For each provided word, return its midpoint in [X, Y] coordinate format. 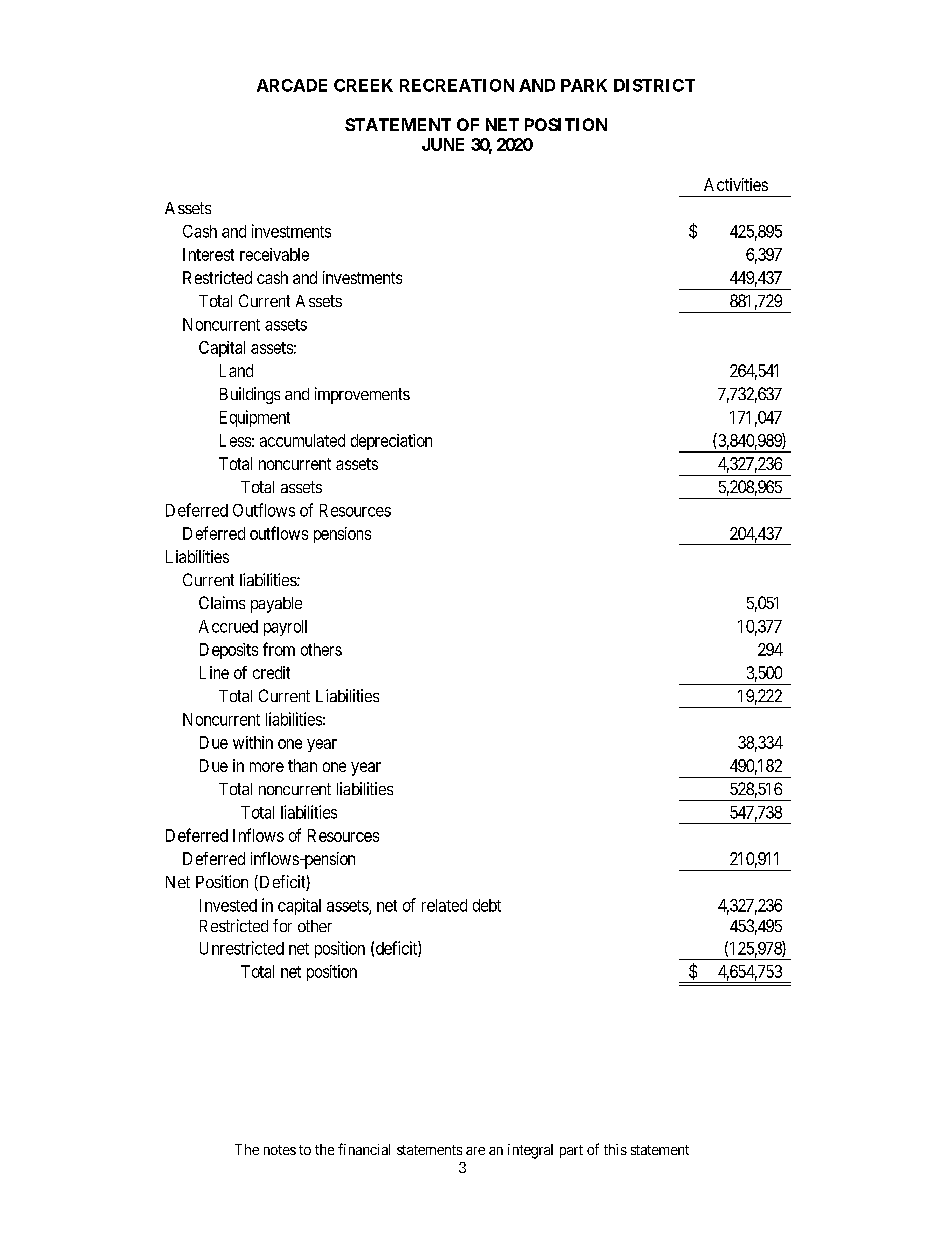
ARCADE [292, 85]
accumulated [302, 440]
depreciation [391, 442]
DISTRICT [654, 85]
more [267, 767]
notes [280, 1150]
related [444, 905]
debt [487, 905]
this [615, 1149]
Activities [736, 184]
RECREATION [457, 85]
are [475, 1151]
